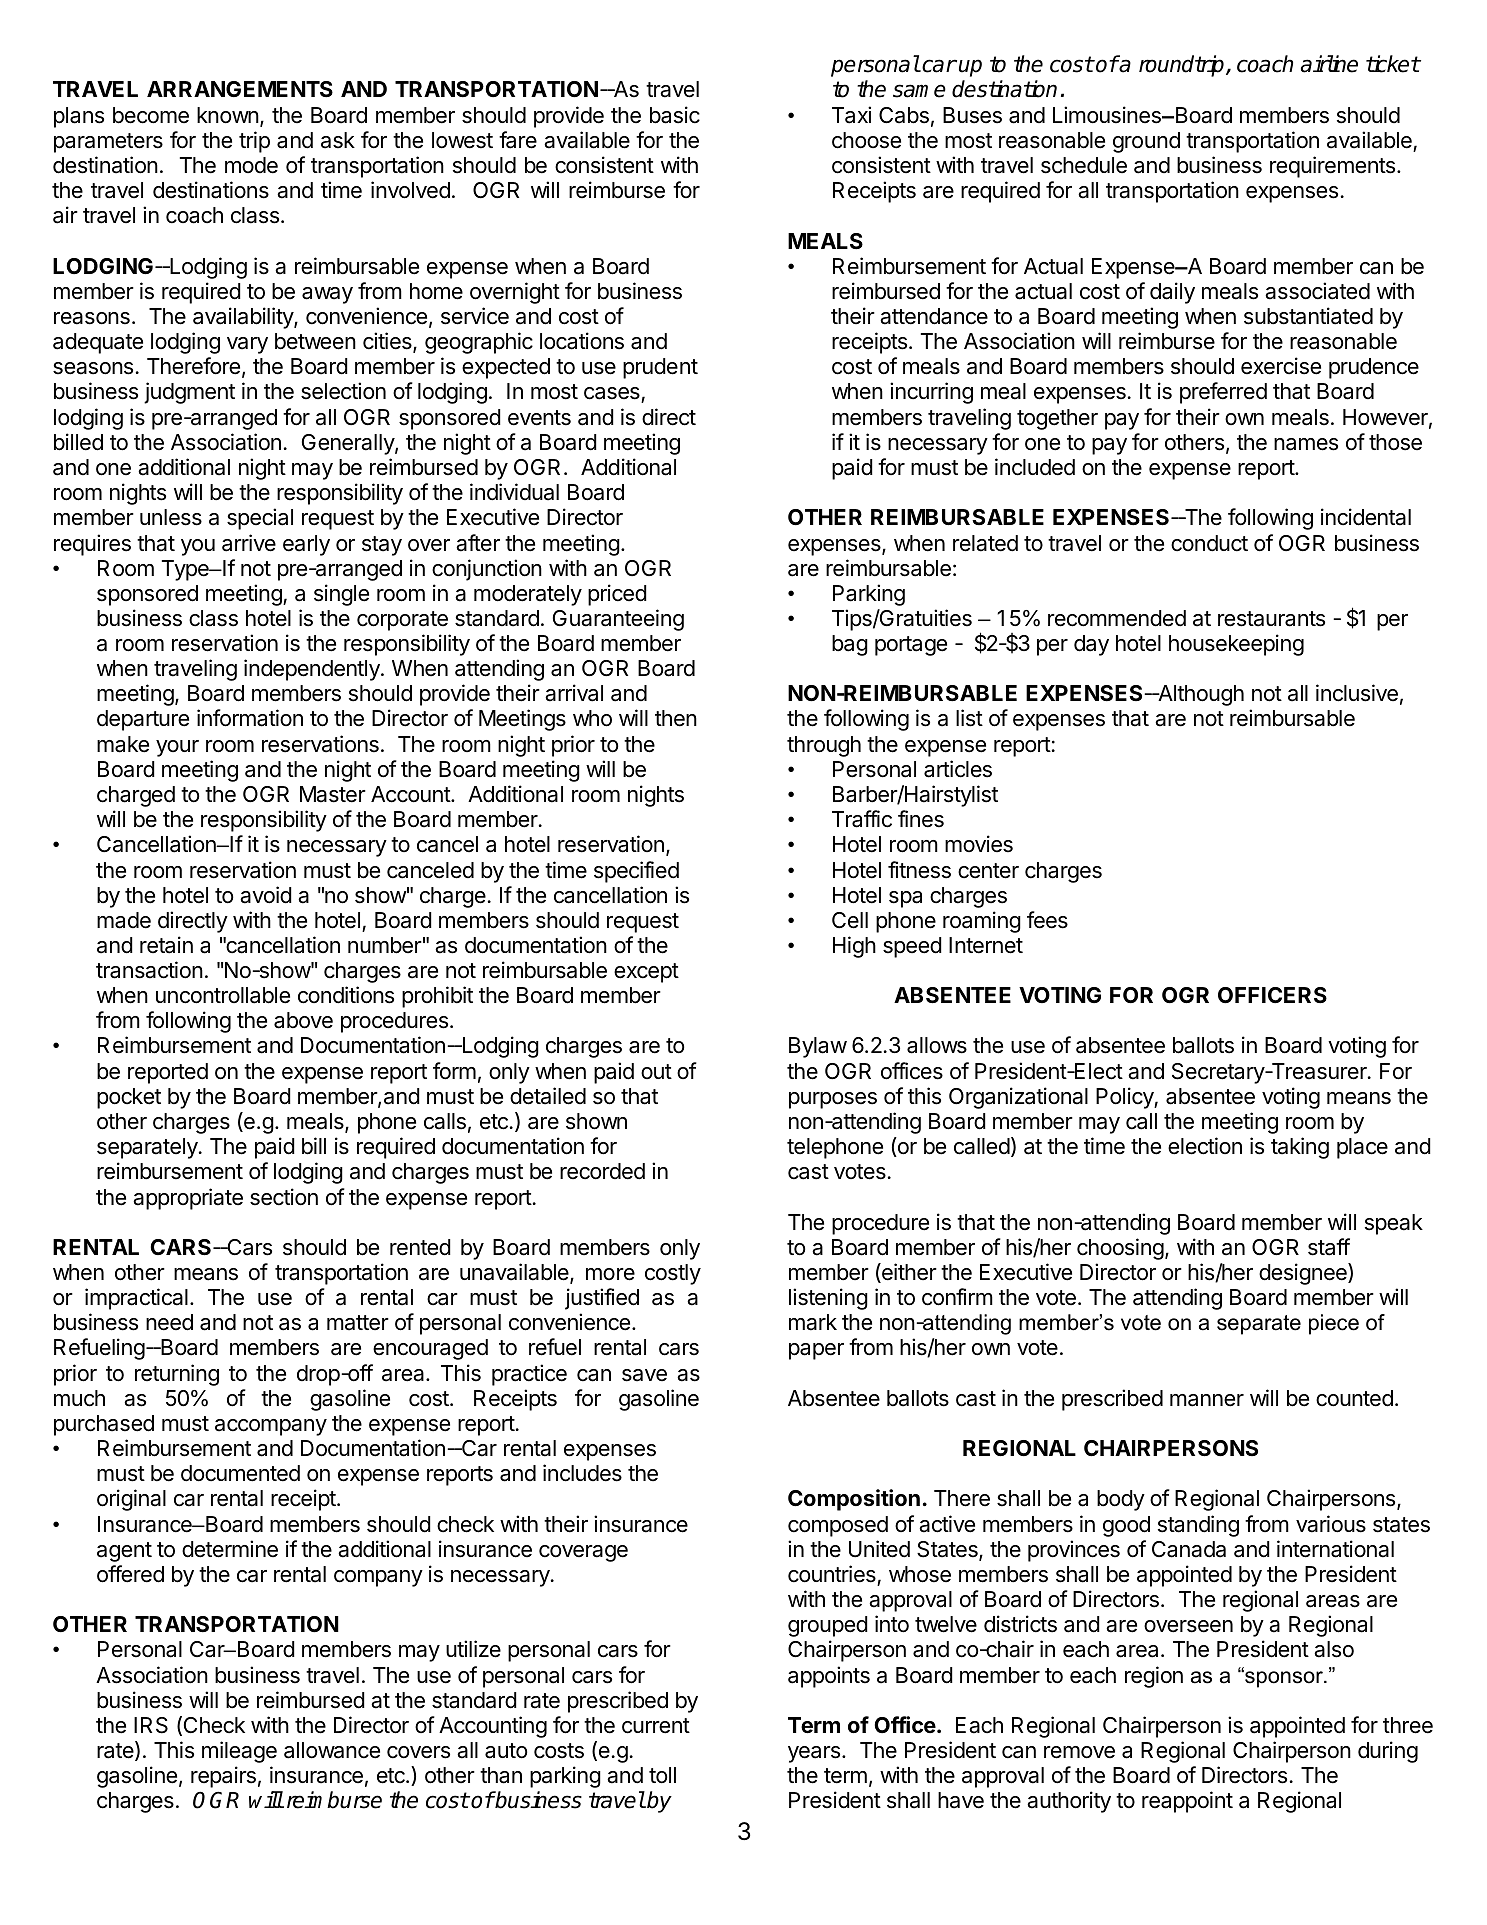 The image size is (1487, 1925). What do you see at coordinates (833, 1100) in the document?
I see `purposes` at bounding box center [833, 1100].
